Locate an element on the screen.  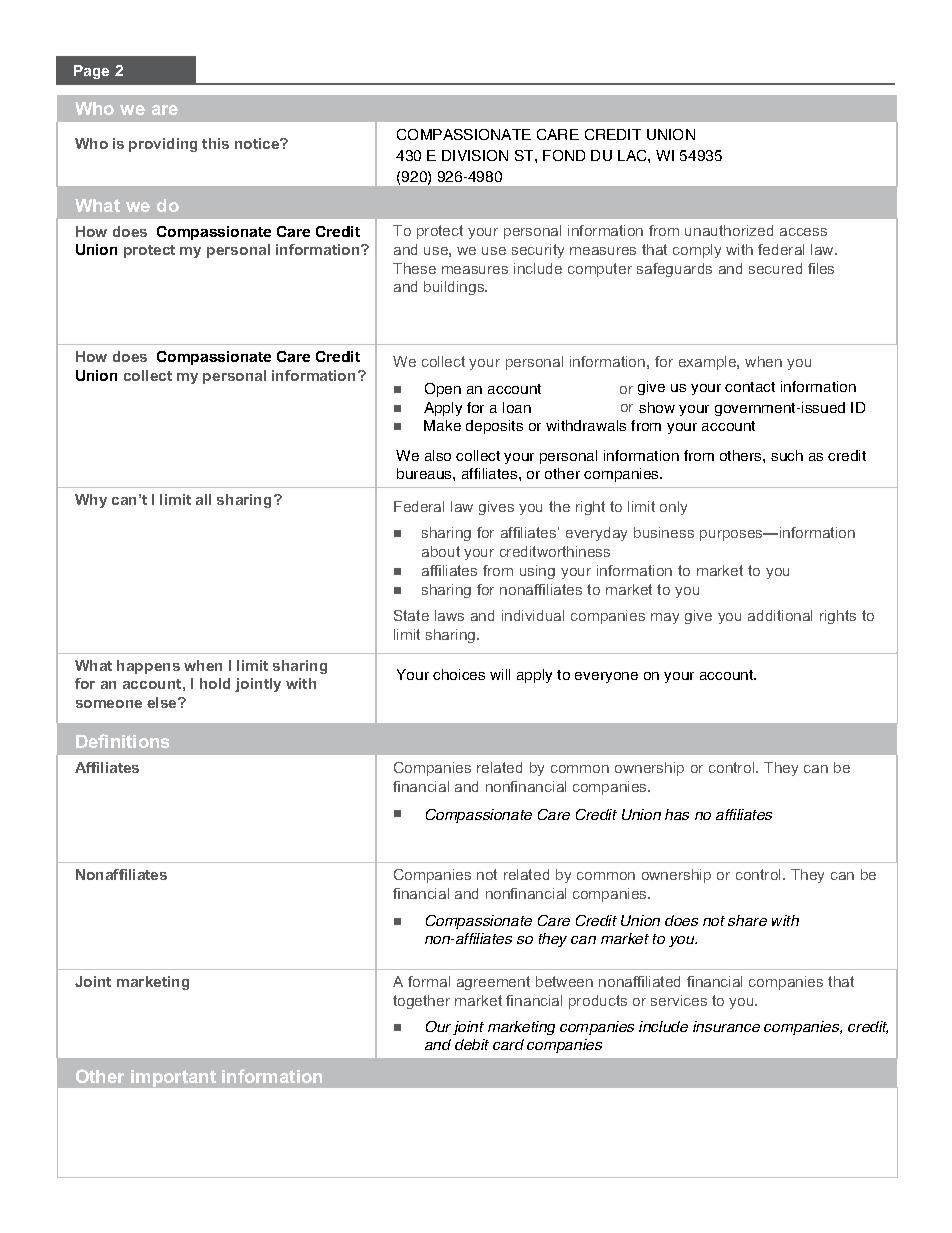
else is located at coordinates (163, 702).
